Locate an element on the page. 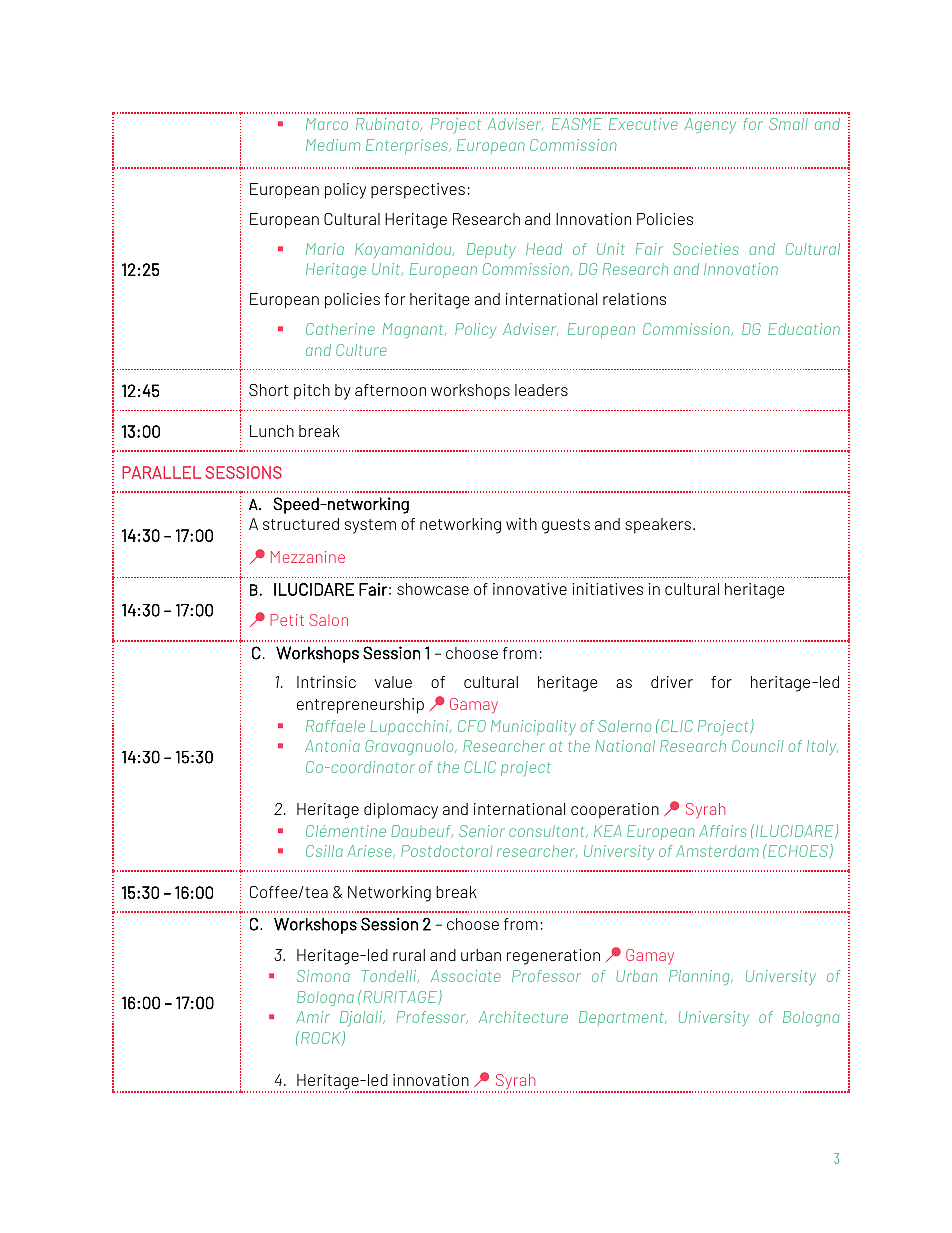  Antonia is located at coordinates (332, 746).
